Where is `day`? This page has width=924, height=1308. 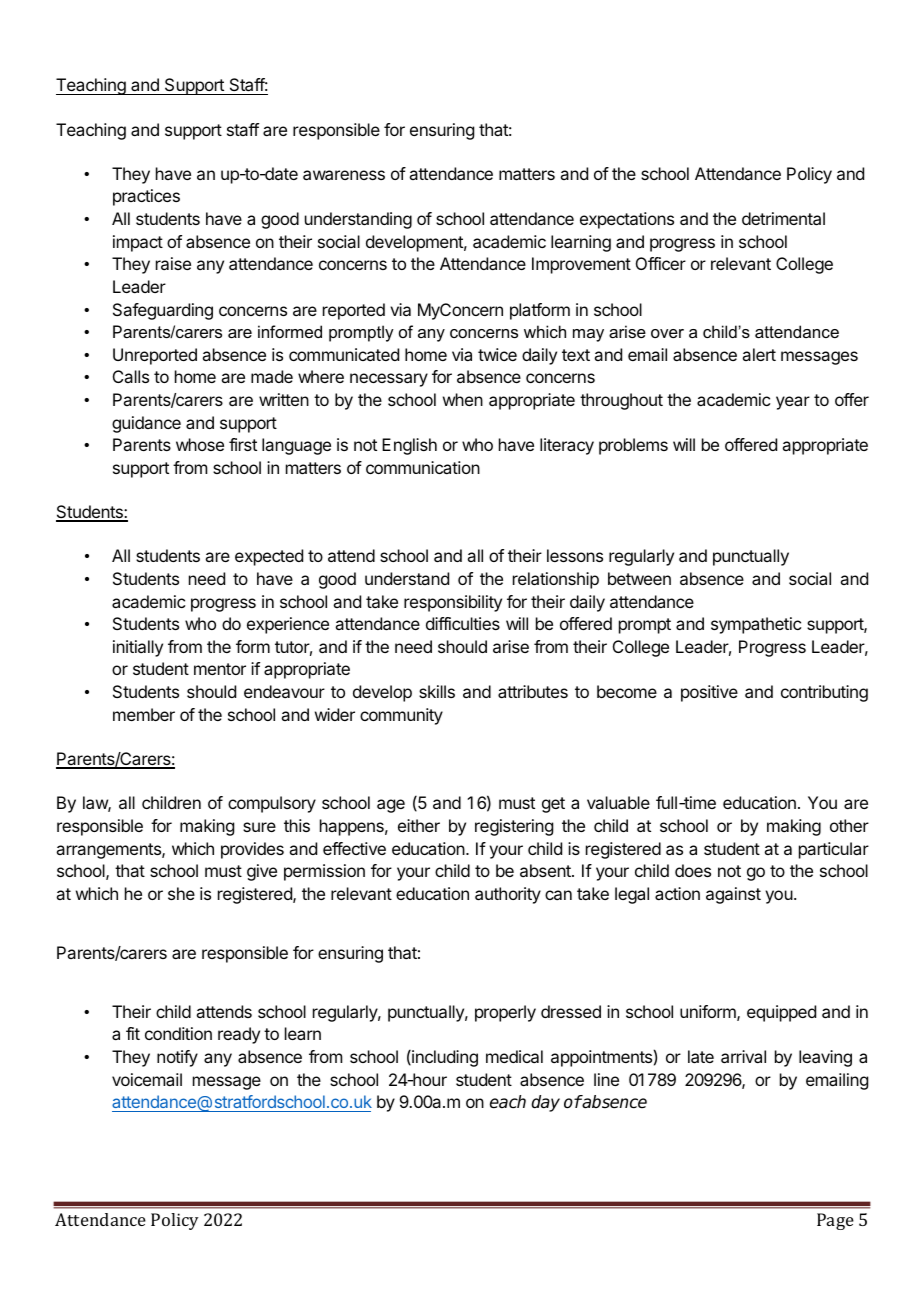
day is located at coordinates (545, 1103).
